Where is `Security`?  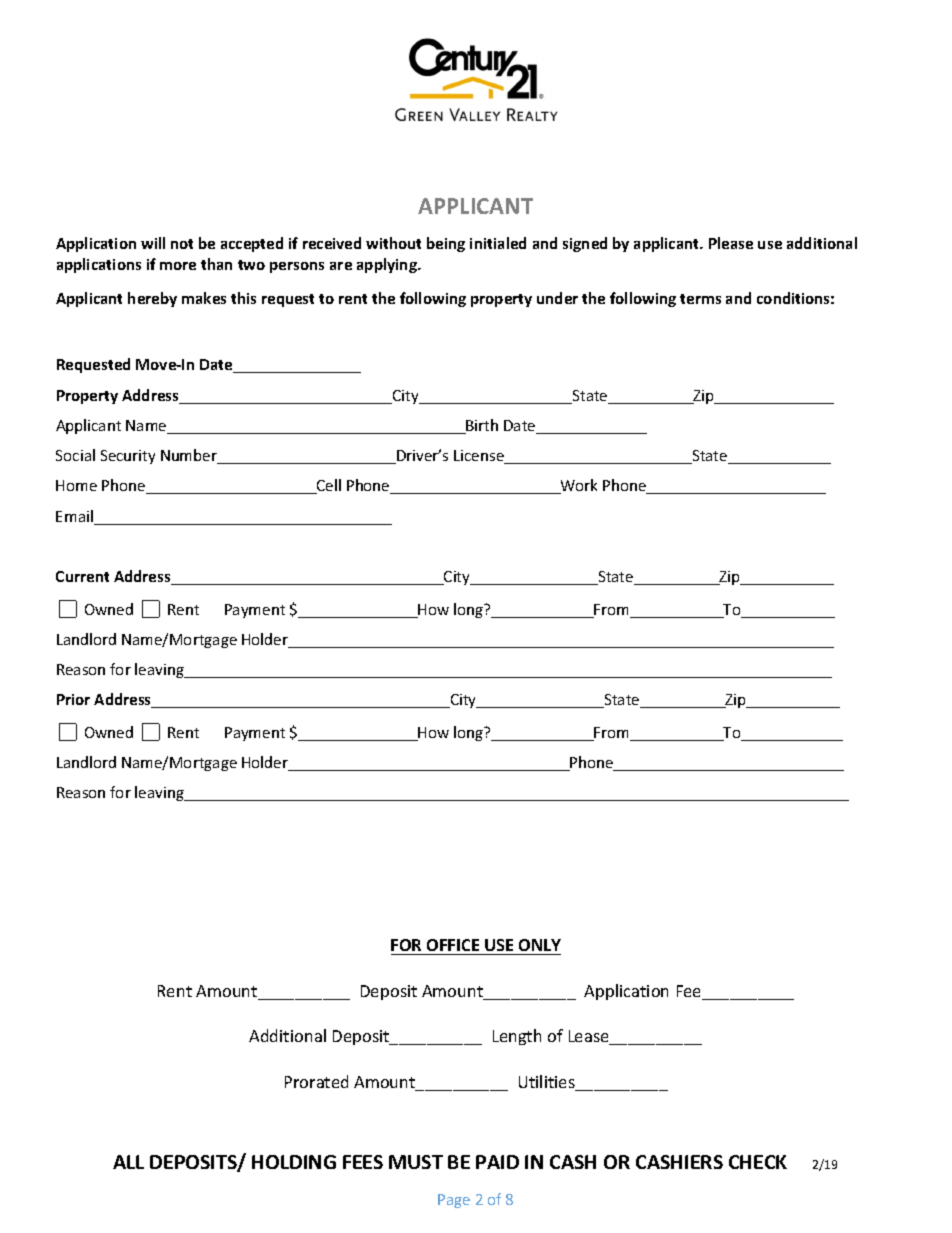 Security is located at coordinates (128, 457).
